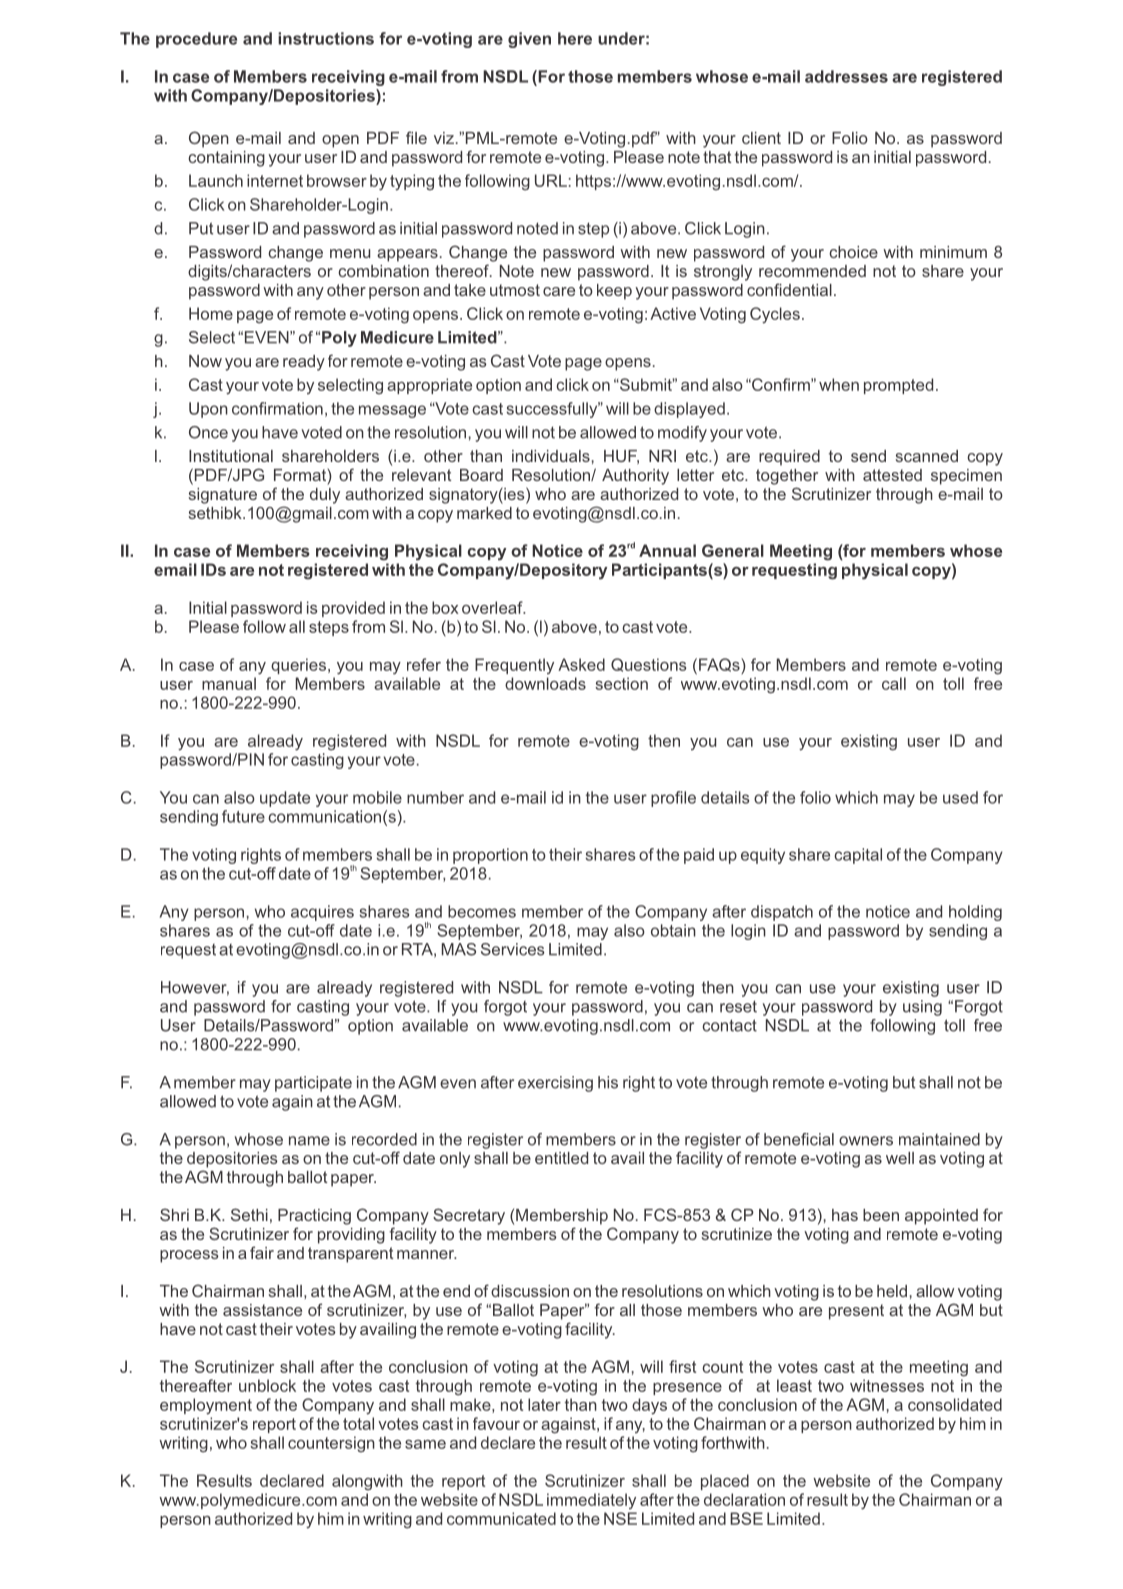 The image size is (1123, 1589). Describe the element at coordinates (267, 1385) in the page. I see `unblock` at that location.
